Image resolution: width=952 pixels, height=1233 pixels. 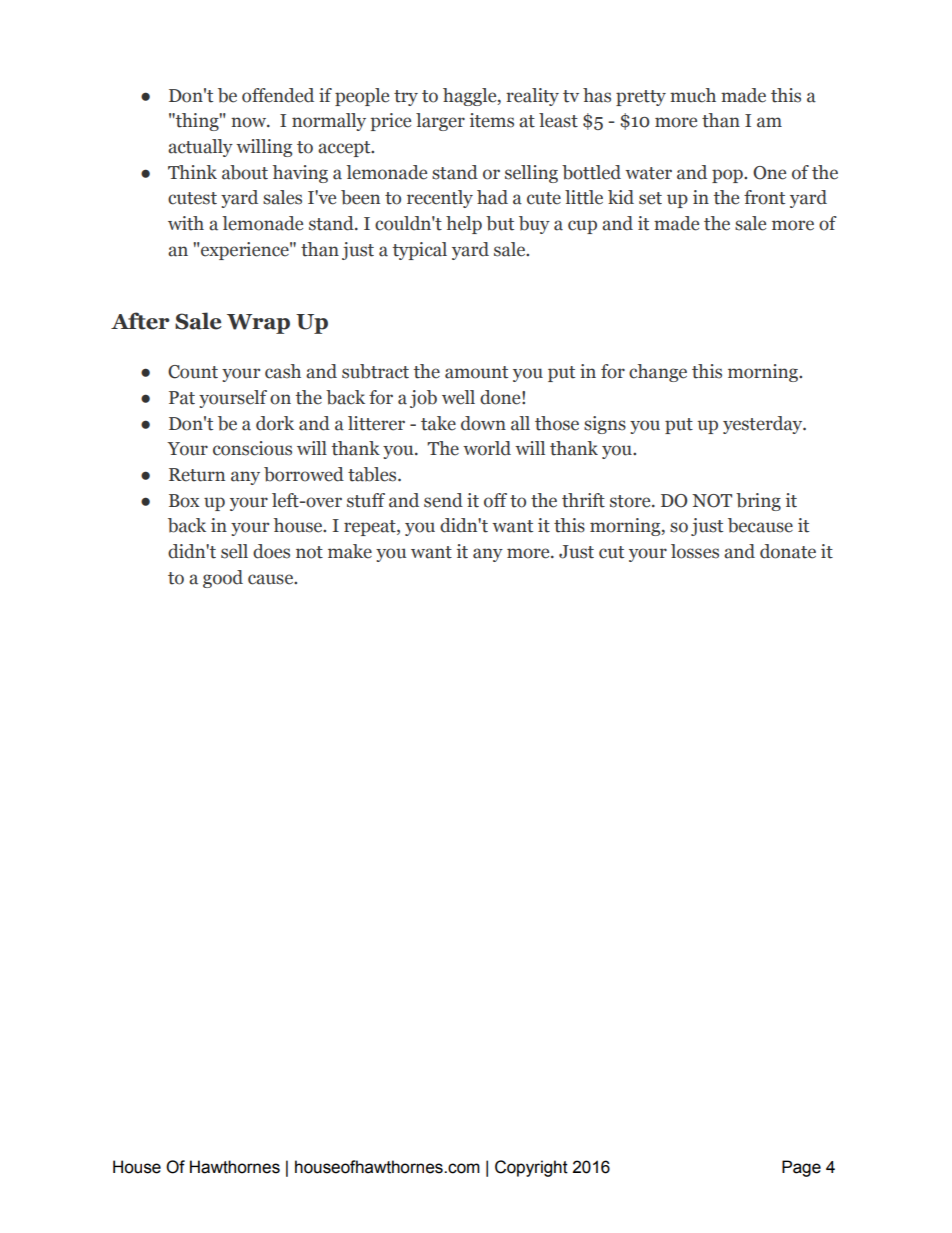 What do you see at coordinates (693, 95) in the screenshot?
I see `much` at bounding box center [693, 95].
